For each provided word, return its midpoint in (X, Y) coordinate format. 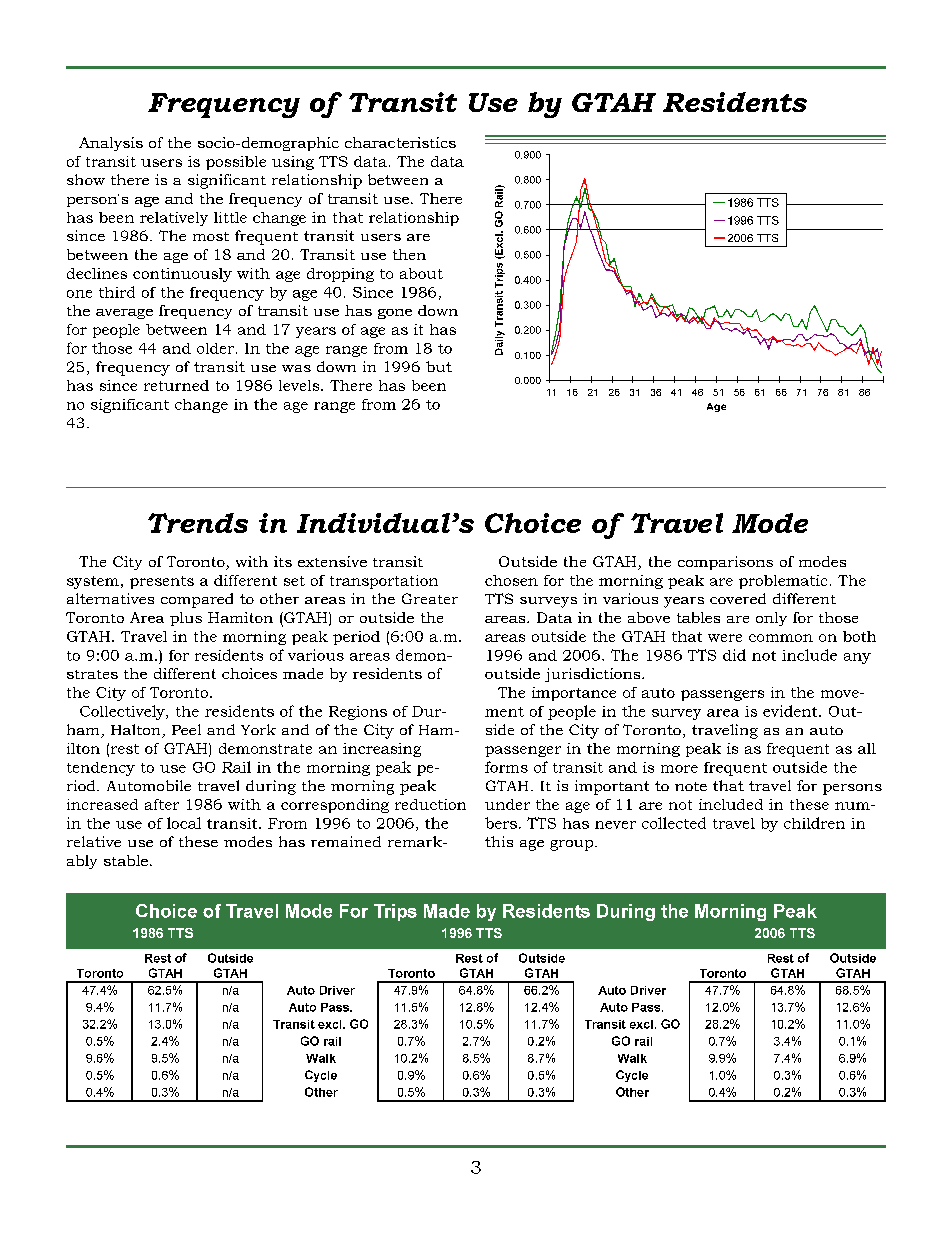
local (184, 823)
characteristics (400, 142)
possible (236, 163)
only (771, 619)
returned (176, 385)
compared (197, 600)
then (409, 254)
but (439, 366)
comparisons (725, 563)
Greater (430, 598)
